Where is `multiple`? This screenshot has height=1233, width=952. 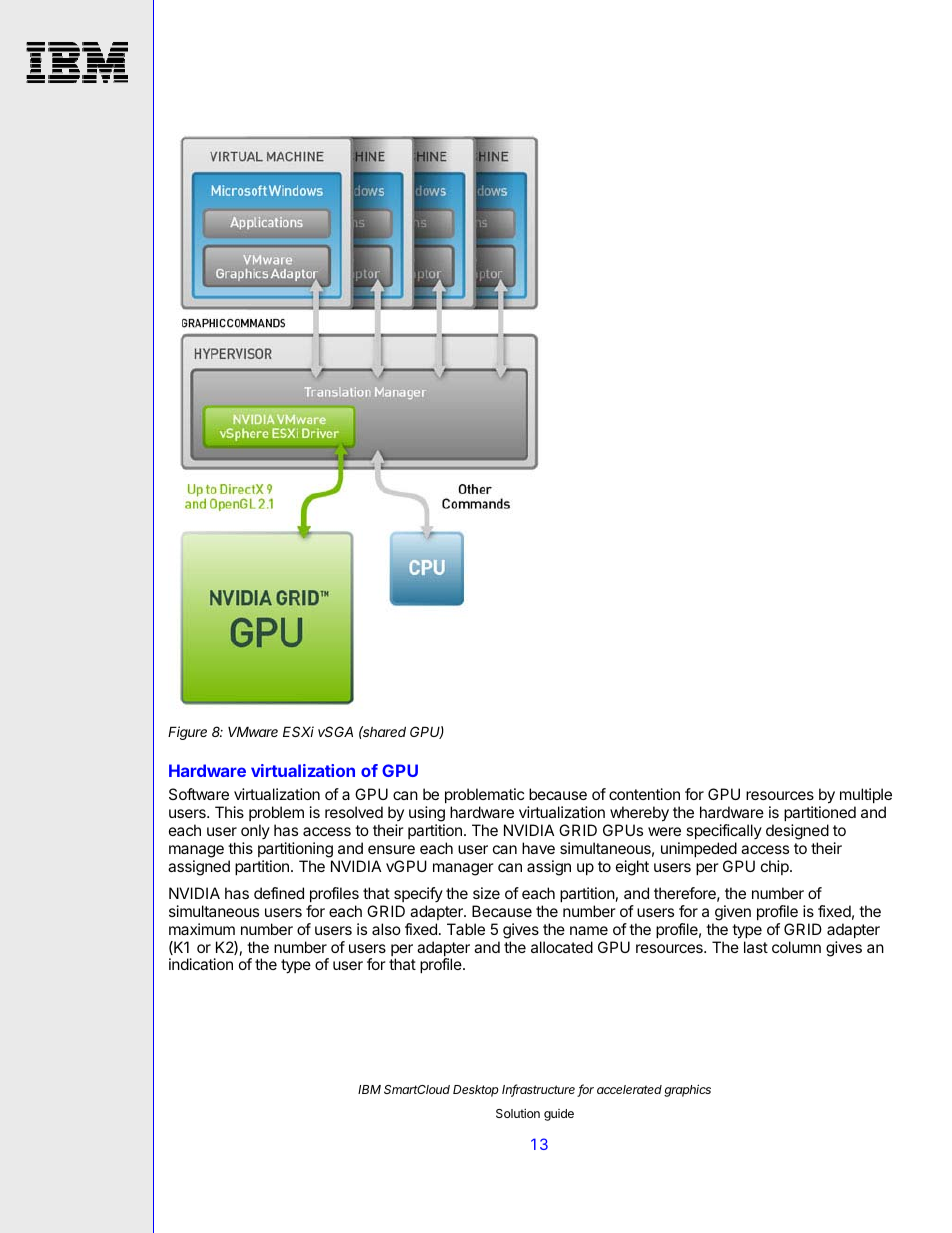 multiple is located at coordinates (866, 795).
